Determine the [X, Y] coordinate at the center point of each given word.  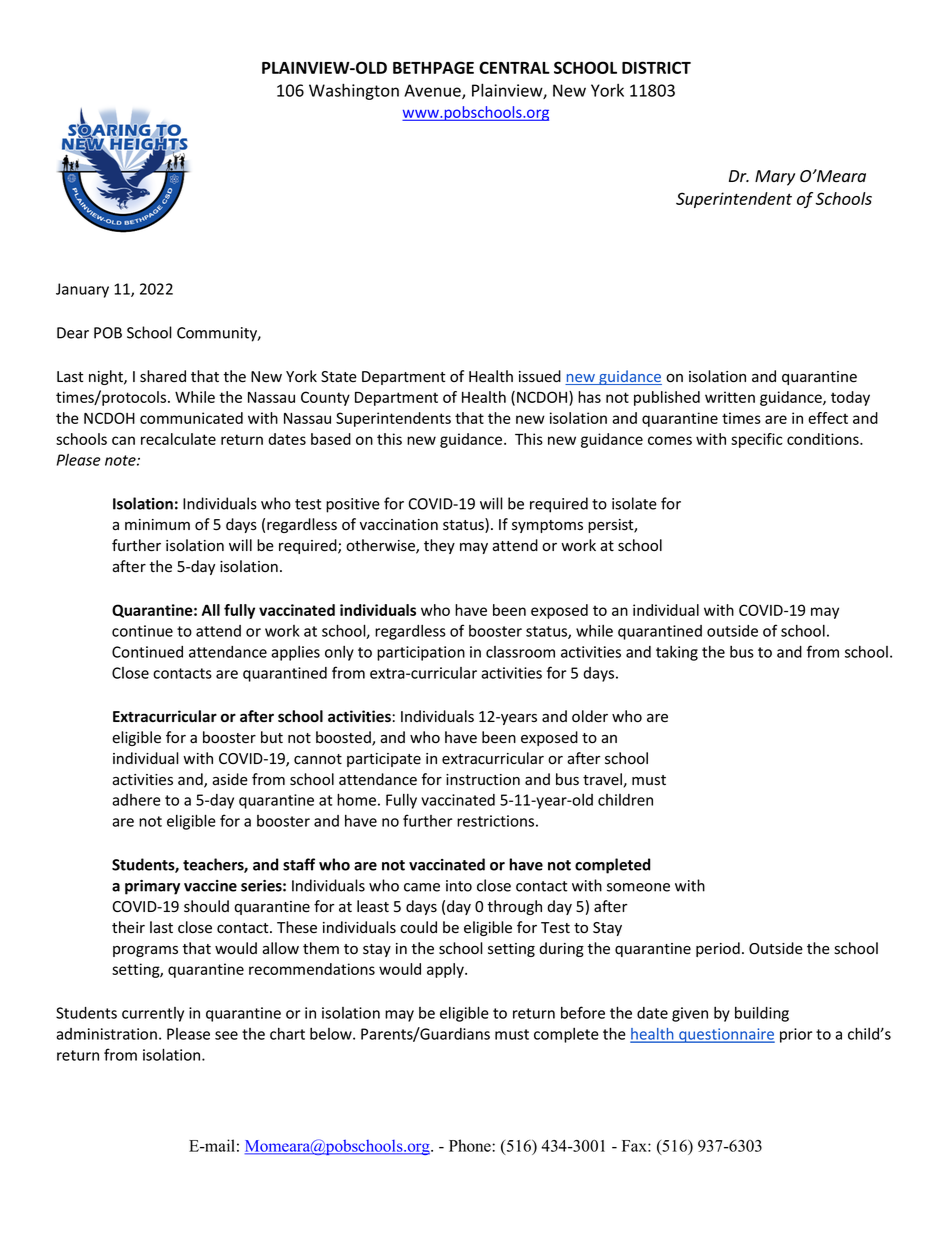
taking [677, 653]
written [730, 397]
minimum [157, 524]
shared [163, 376]
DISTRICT [656, 67]
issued [540, 376]
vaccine [210, 886]
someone [638, 887]
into [459, 886]
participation [421, 653]
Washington [354, 91]
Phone [471, 1145]
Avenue [433, 91]
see [226, 1035]
